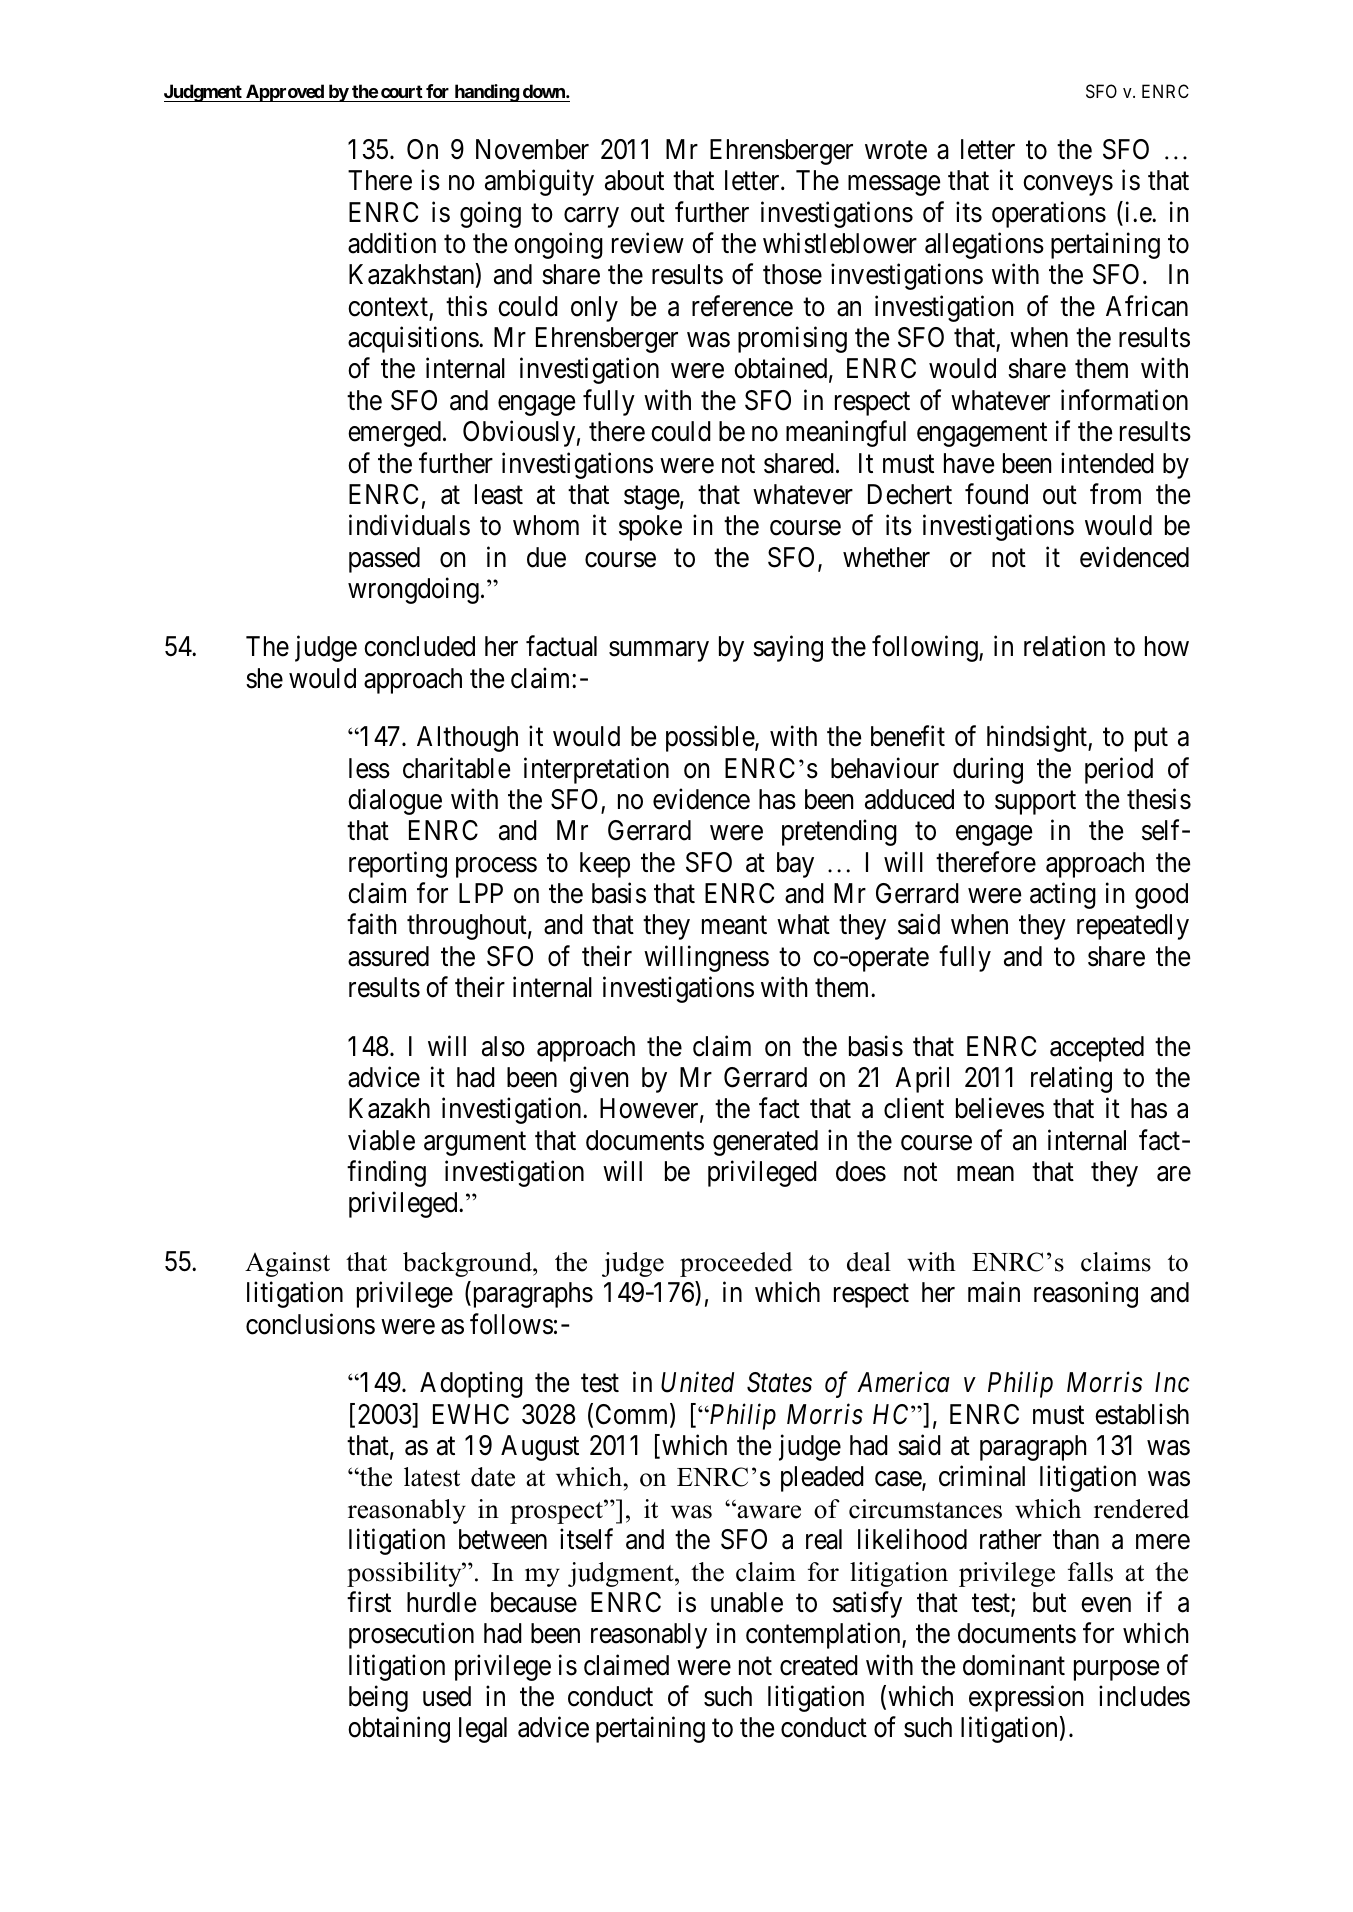 The width and height of the image is (1353, 1912). What do you see at coordinates (1063, 895) in the image?
I see `acting` at bounding box center [1063, 895].
